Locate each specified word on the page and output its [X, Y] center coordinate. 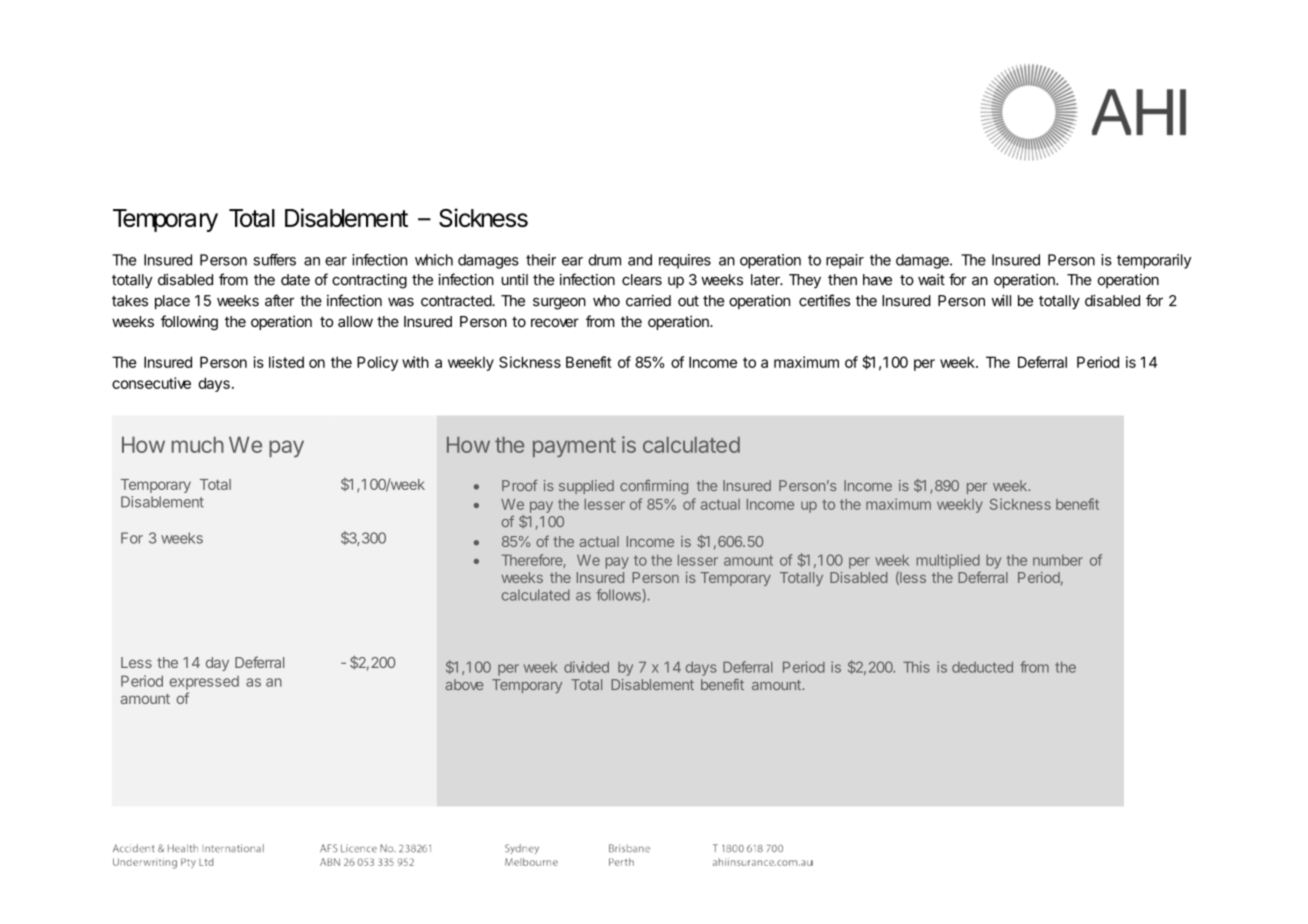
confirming [654, 487]
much [198, 444]
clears [642, 280]
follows [618, 595]
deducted [982, 667]
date [295, 280]
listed [286, 362]
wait [931, 280]
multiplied [948, 561]
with [415, 362]
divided [586, 667]
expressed [204, 683]
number [1058, 560]
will [1001, 300]
